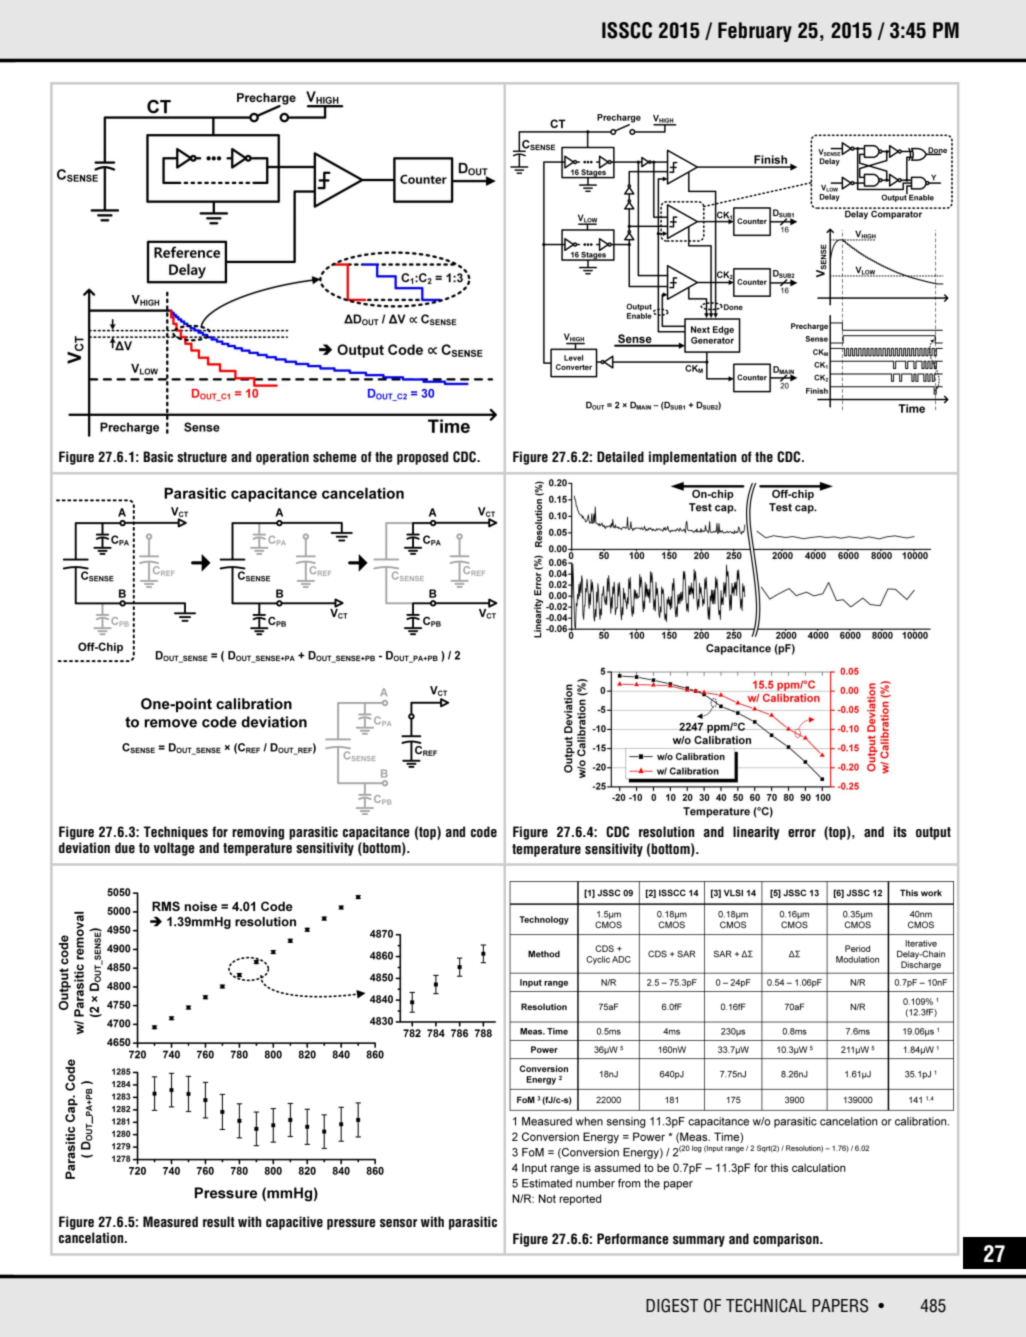 The image size is (1026, 1337). Describe the element at coordinates (399, 1223) in the screenshot. I see `sensor` at that location.
